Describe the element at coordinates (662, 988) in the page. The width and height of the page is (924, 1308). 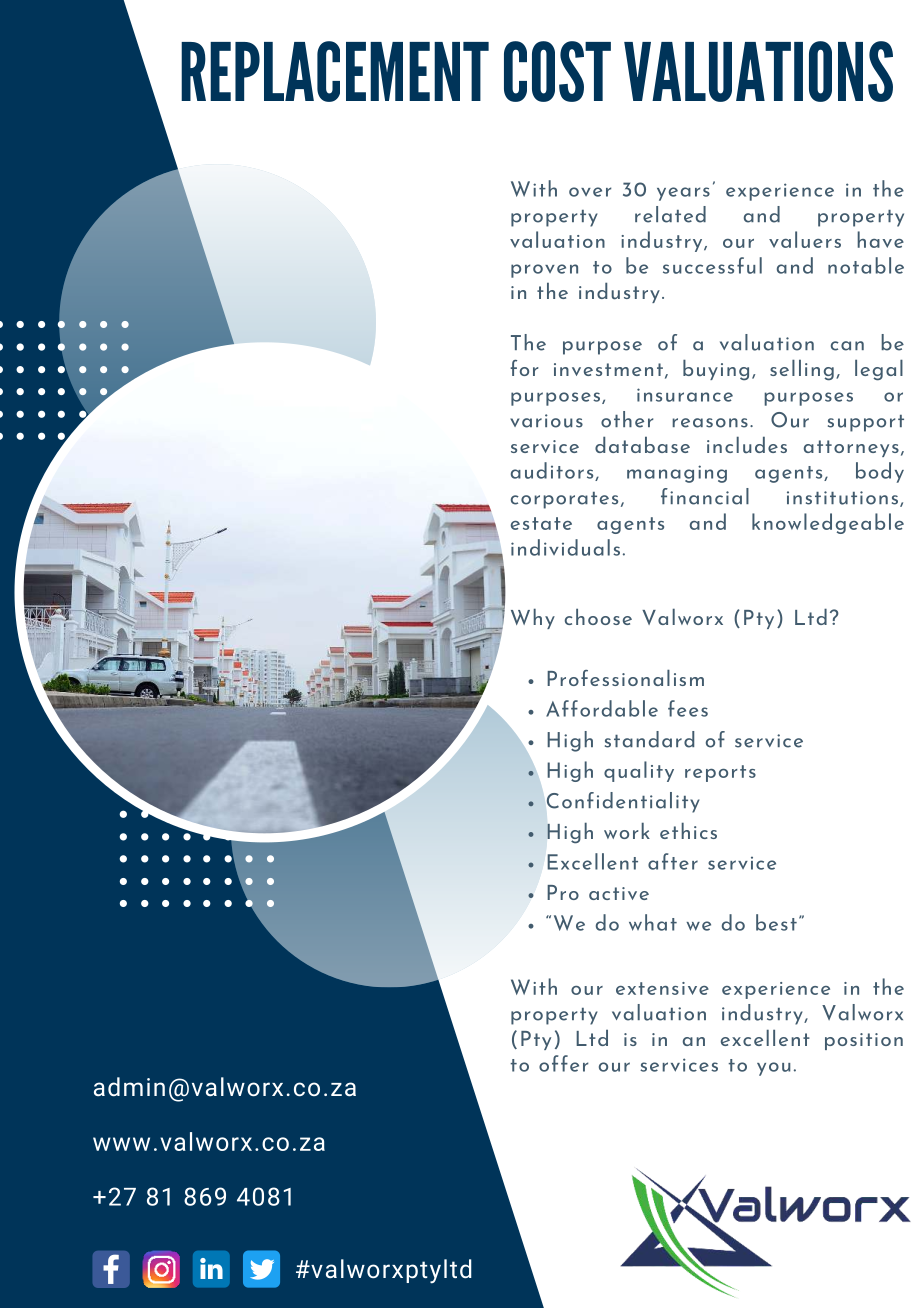
I see `extensive` at that location.
